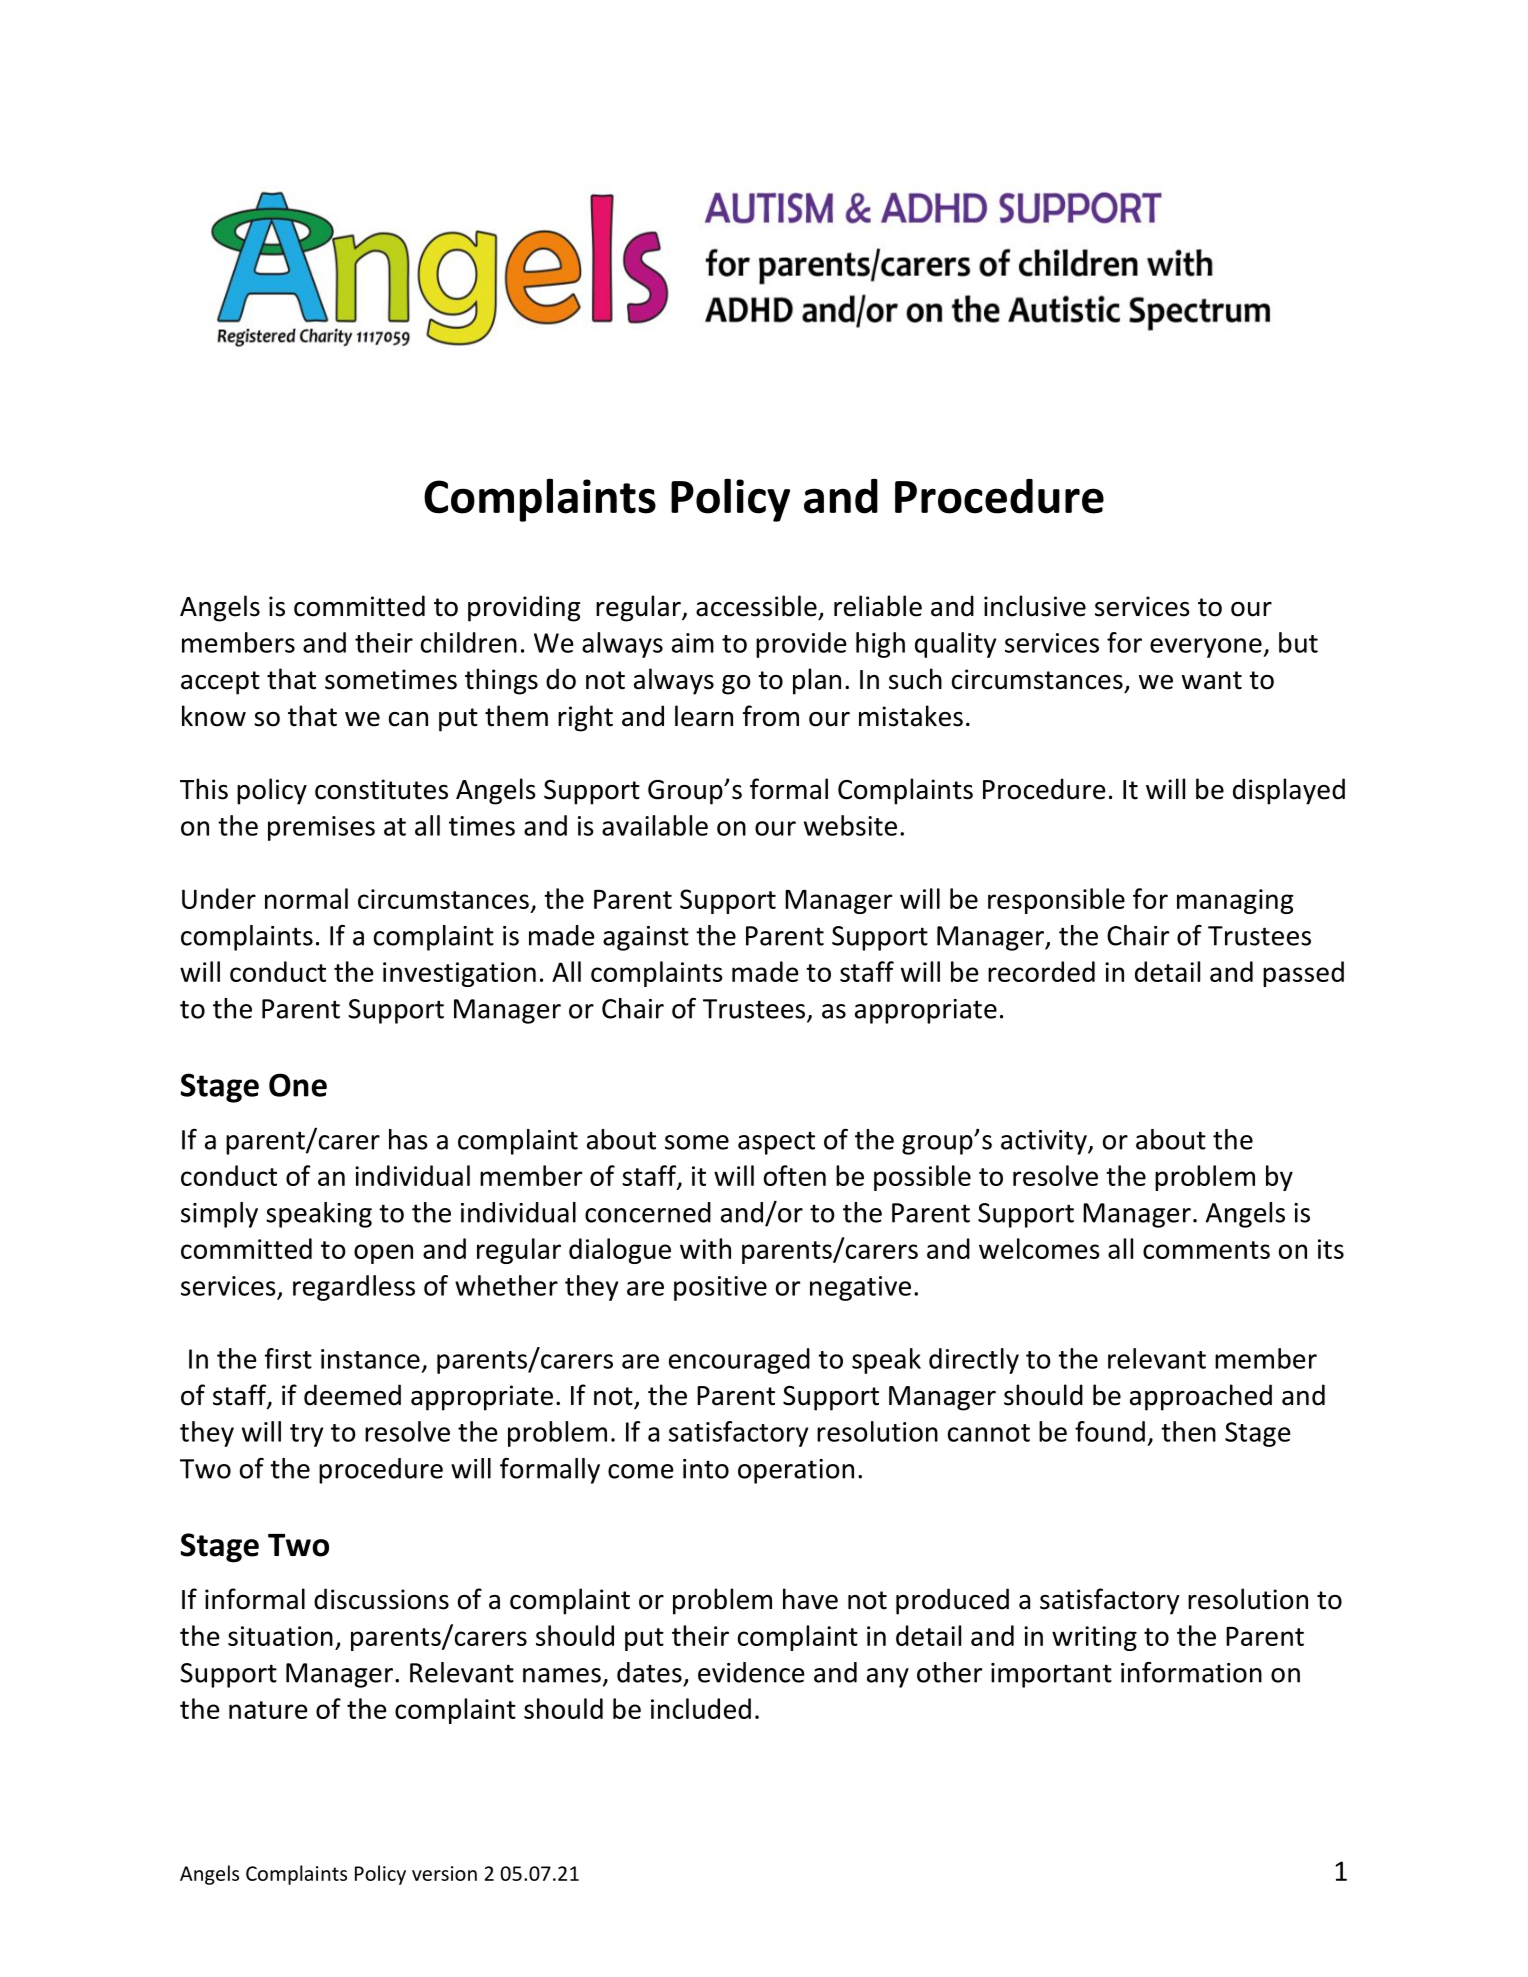 The height and width of the screenshot is (1977, 1528). What do you see at coordinates (469, 642) in the screenshot?
I see `children` at bounding box center [469, 642].
